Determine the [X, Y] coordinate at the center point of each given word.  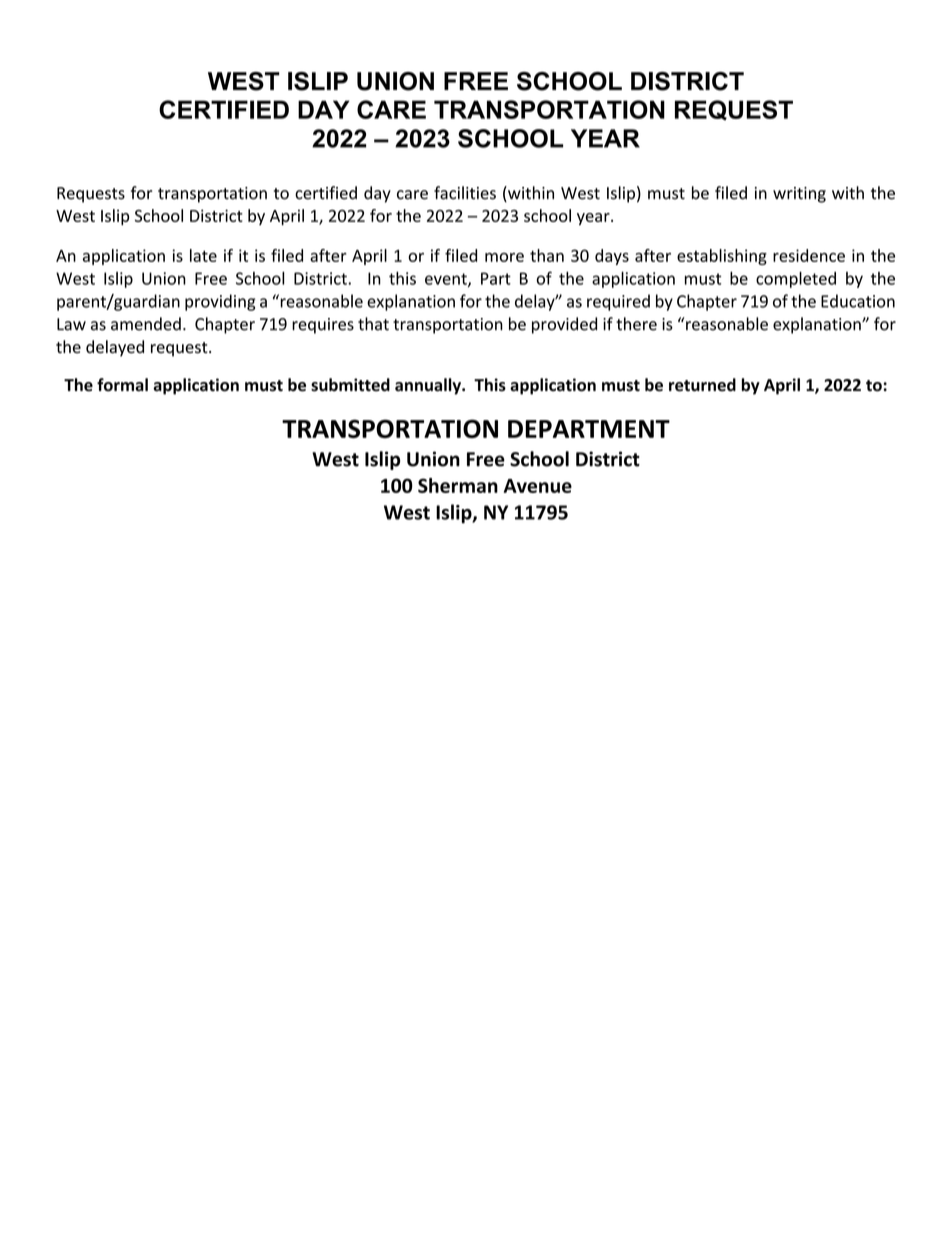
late [203, 255]
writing [799, 195]
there [636, 324]
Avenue [538, 486]
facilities [465, 193]
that [373, 324]
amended [146, 324]
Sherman [458, 485]
